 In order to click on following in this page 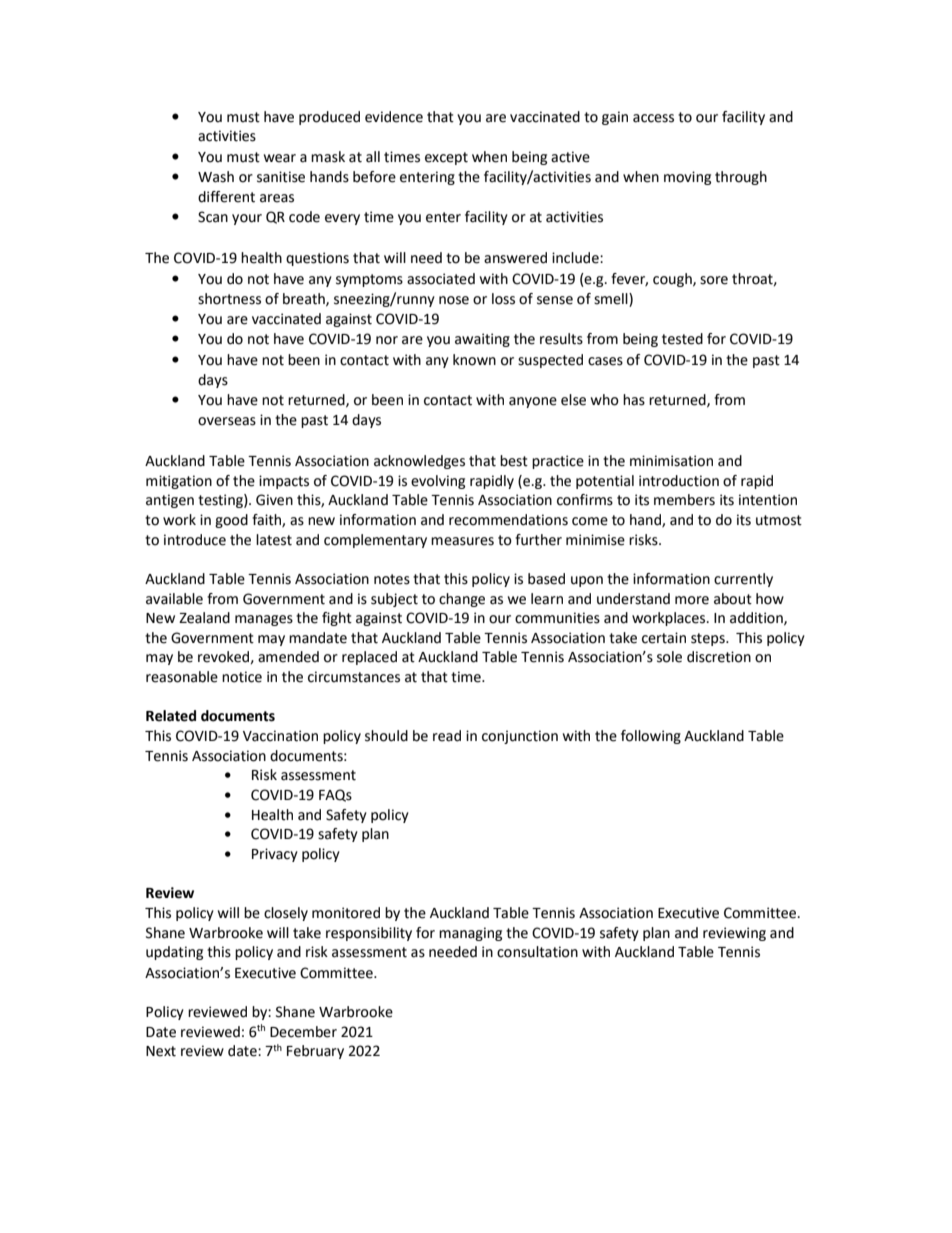, I will do `click(651, 737)`.
